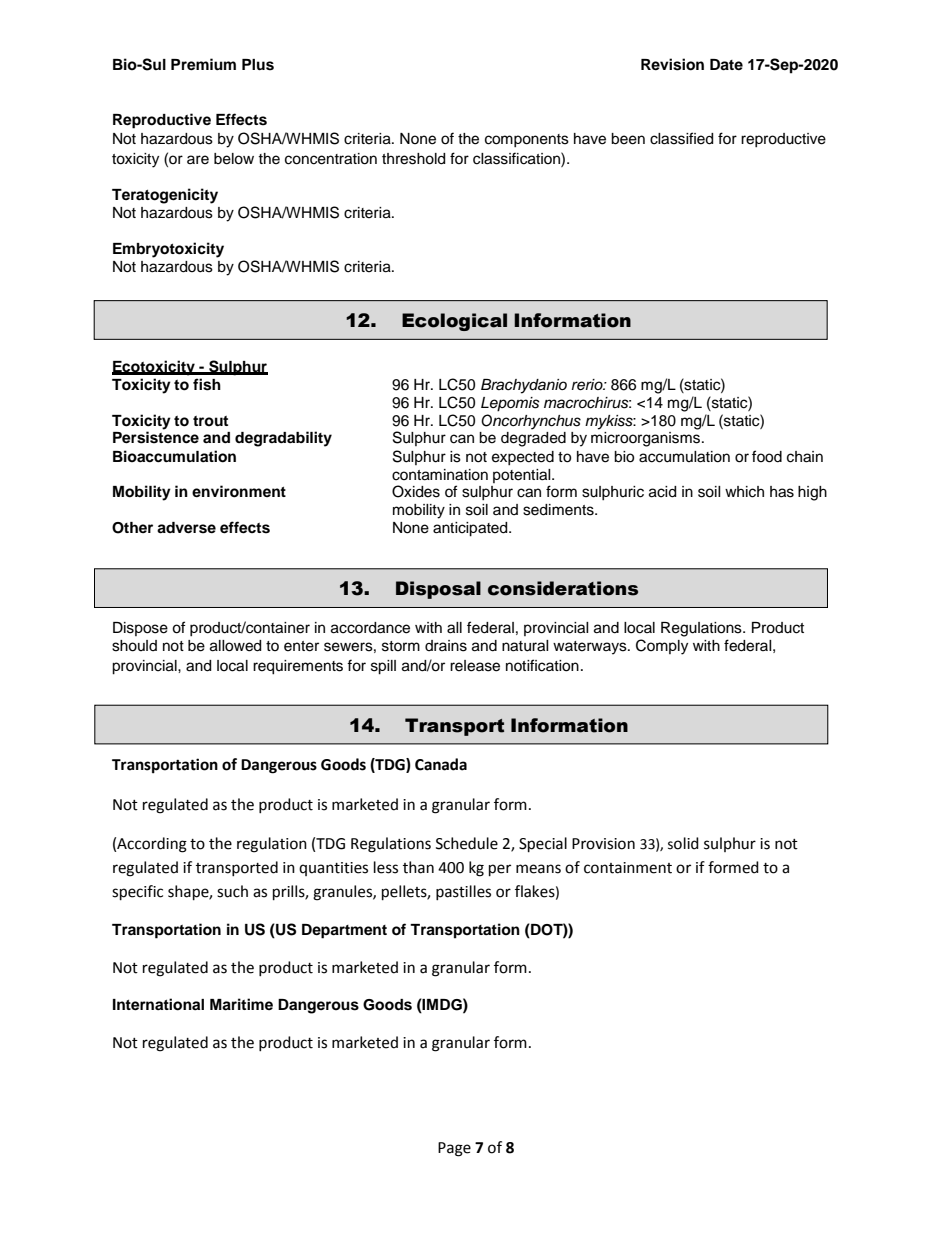 This page has width=952, height=1233. What do you see at coordinates (203, 64) in the page?
I see `Premium` at bounding box center [203, 64].
